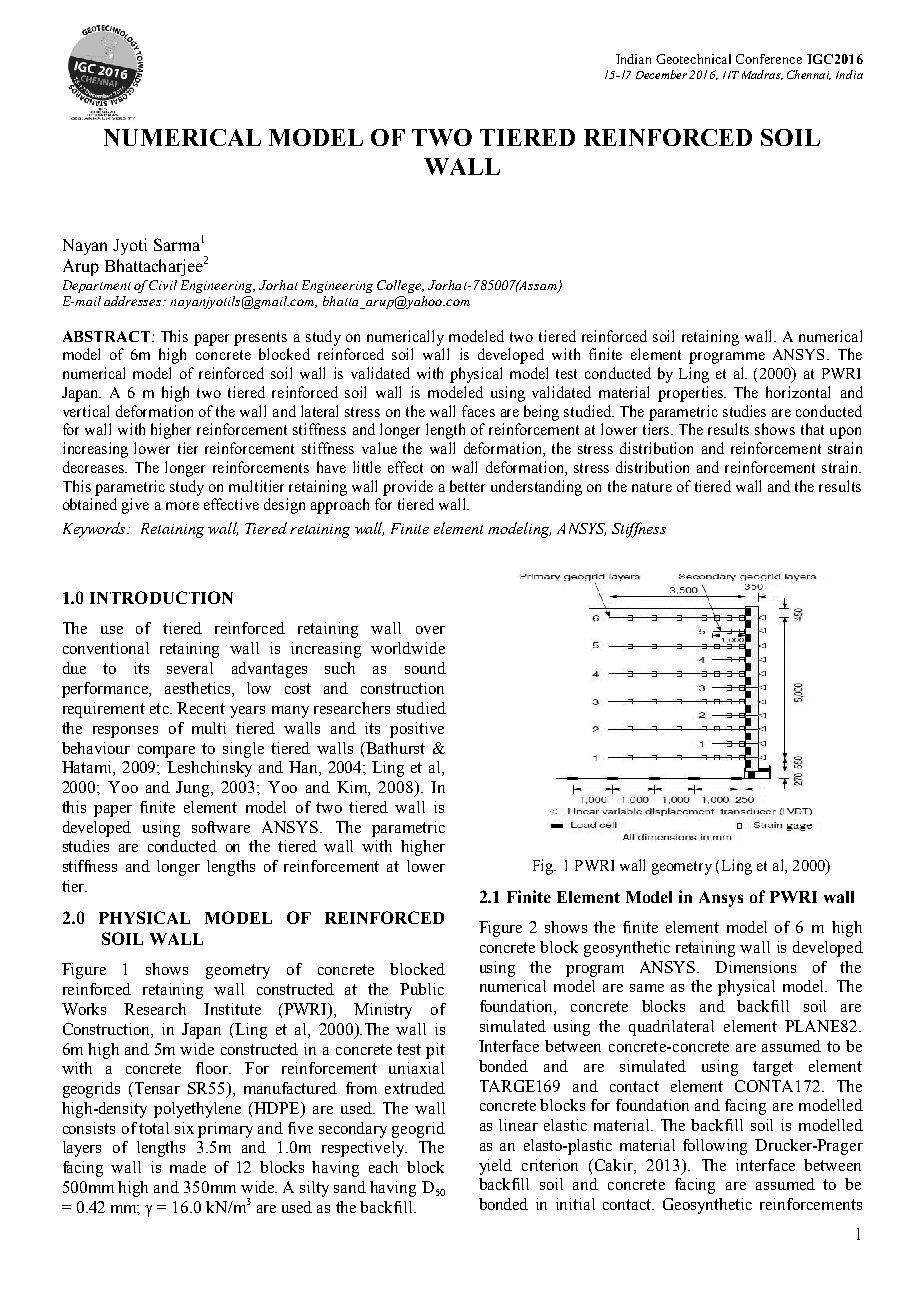  What do you see at coordinates (467, 486) in the document?
I see `better` at bounding box center [467, 486].
